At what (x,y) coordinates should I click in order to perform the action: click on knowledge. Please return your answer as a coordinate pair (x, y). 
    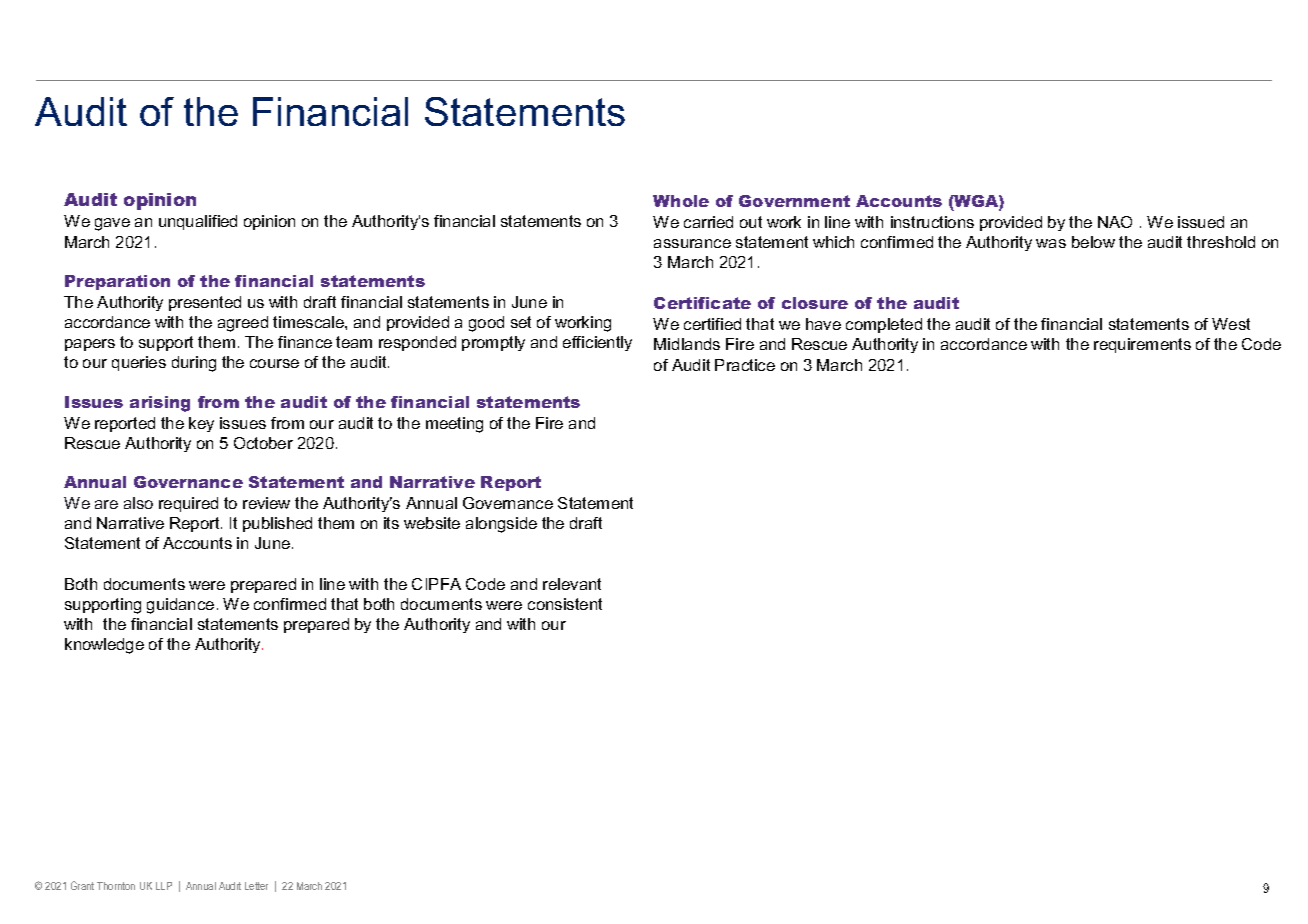
    Looking at the image, I should click on (104, 646).
